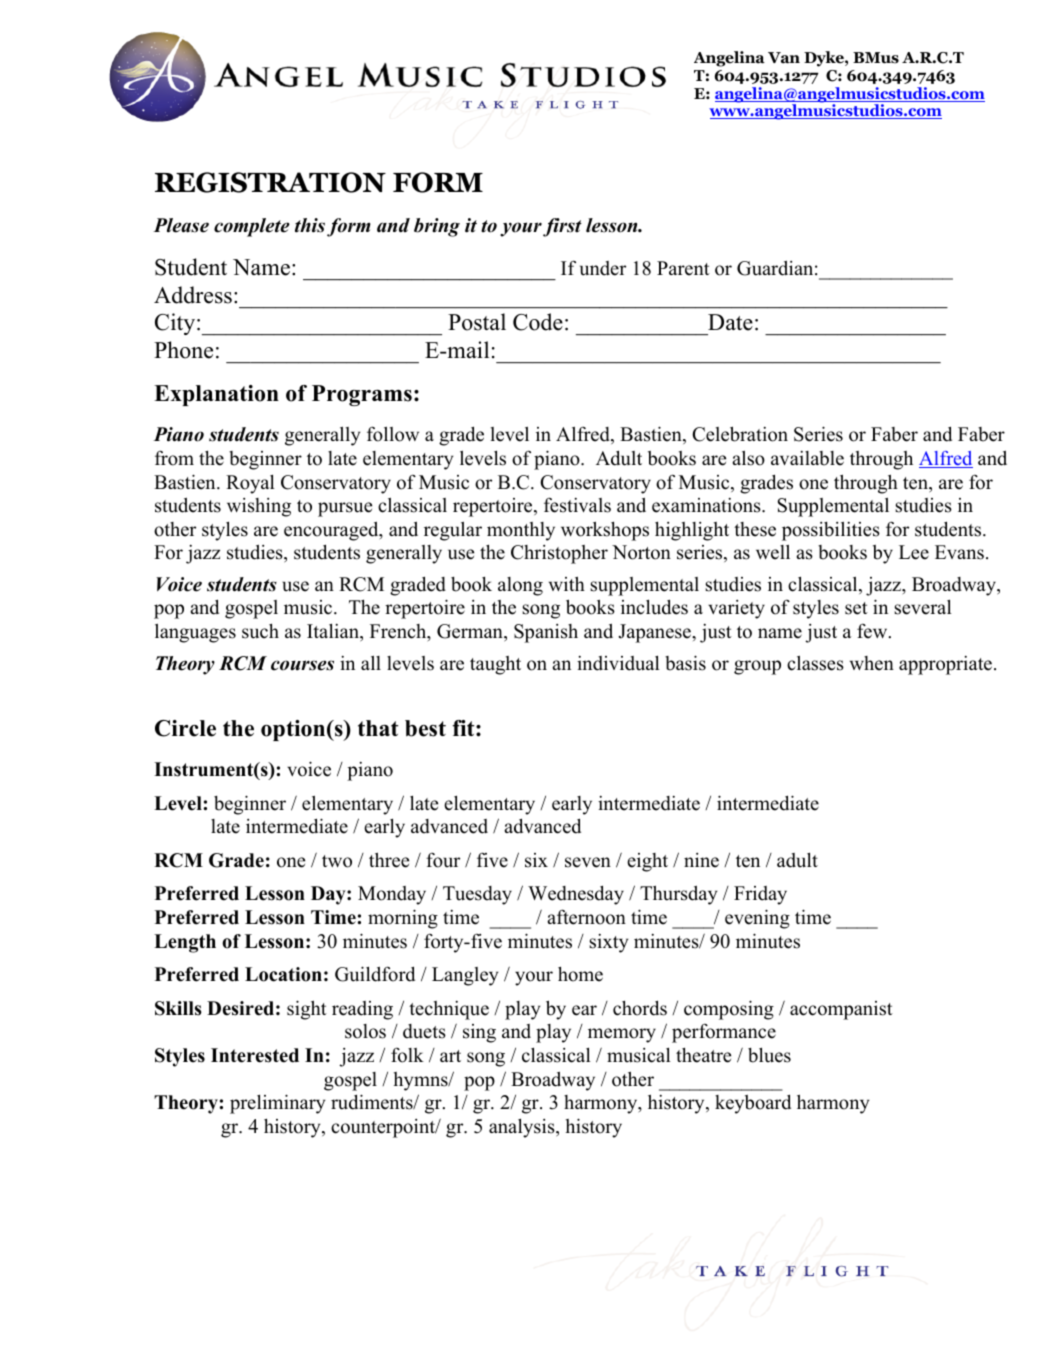  What do you see at coordinates (562, 227) in the screenshot?
I see `first` at bounding box center [562, 227].
